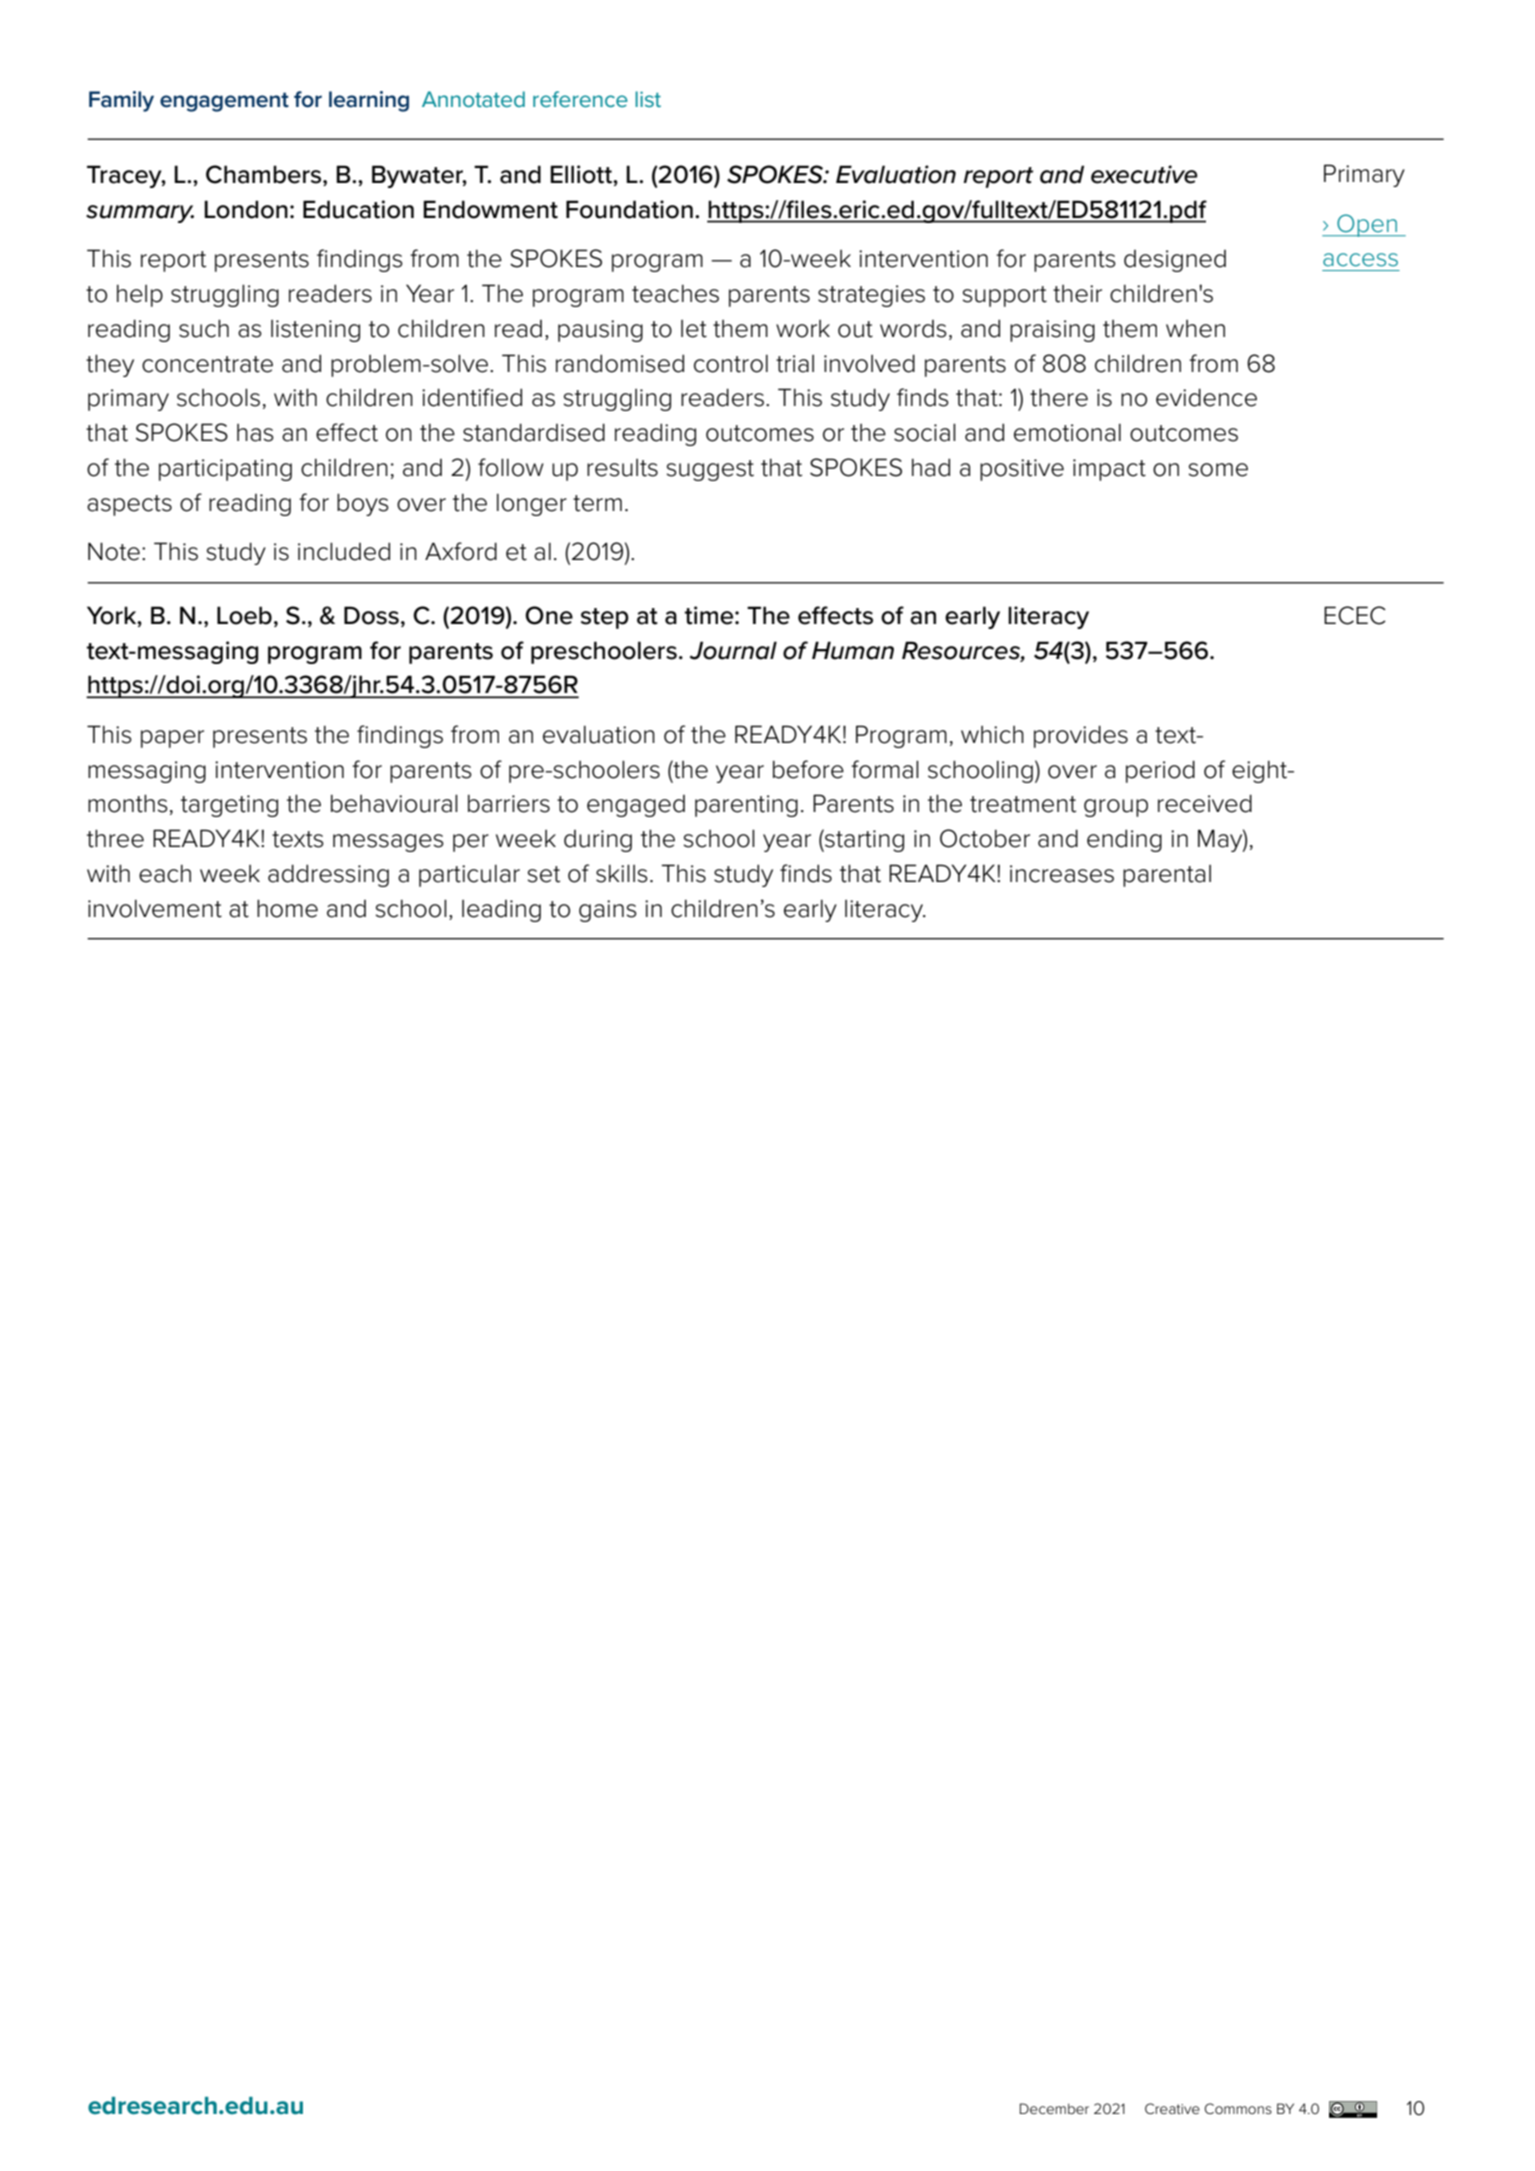 The height and width of the screenshot is (2171, 1535). I want to click on Creative, so click(1172, 2108).
